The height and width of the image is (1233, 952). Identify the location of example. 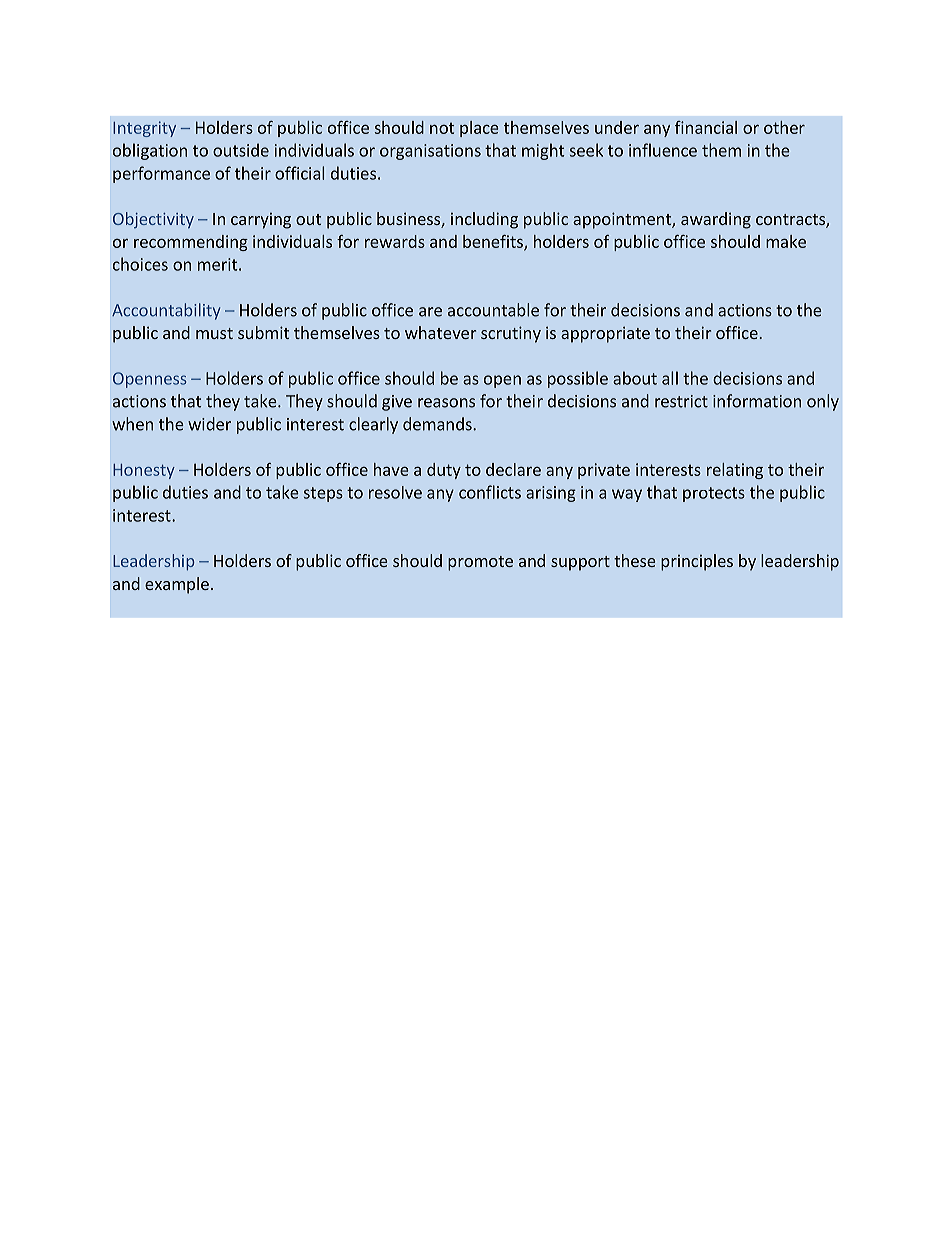
(177, 585).
